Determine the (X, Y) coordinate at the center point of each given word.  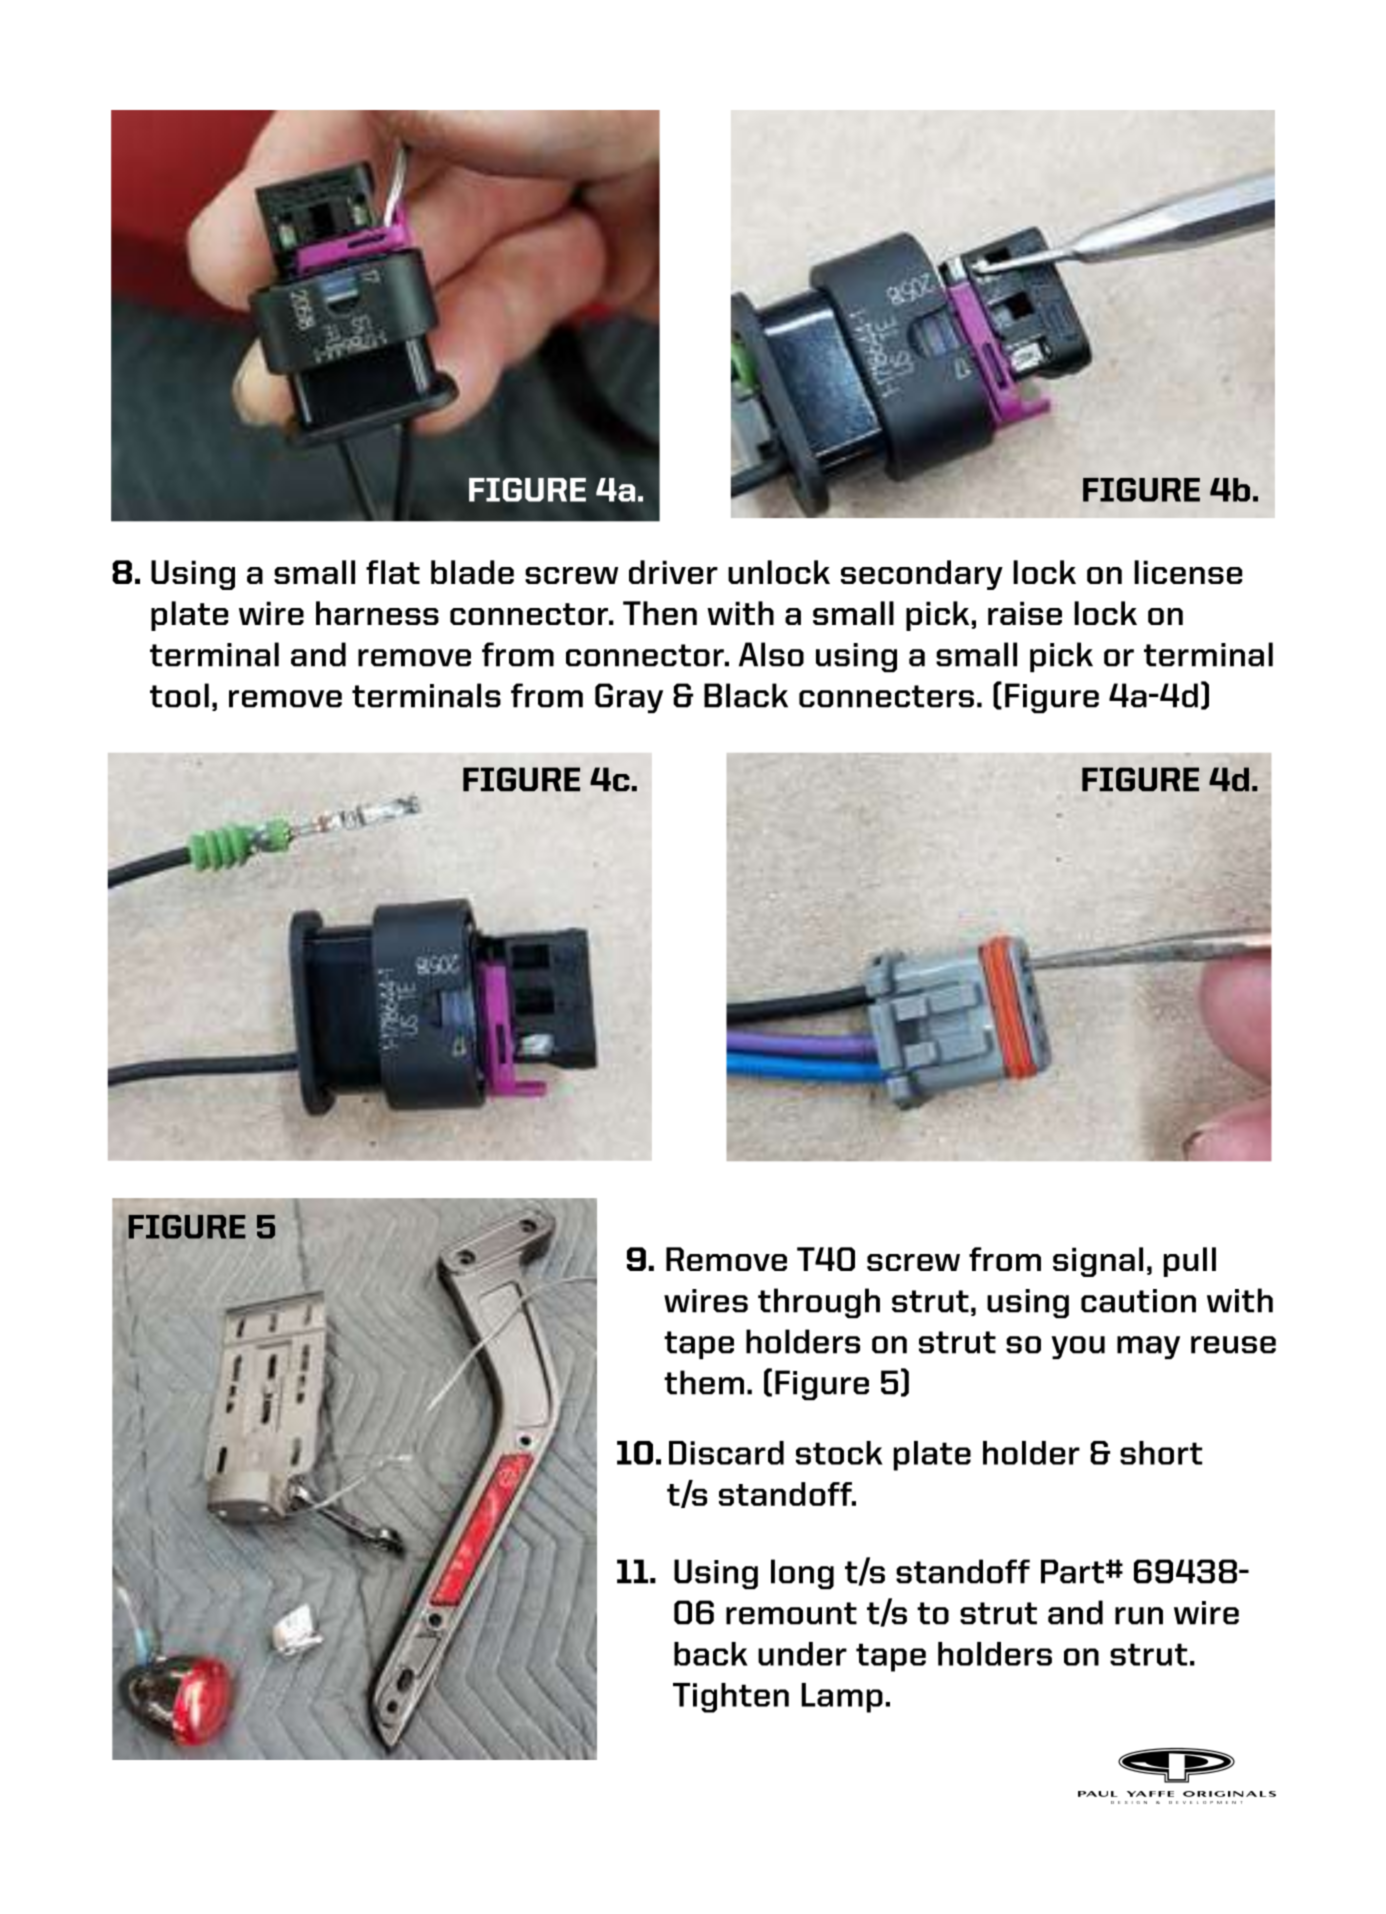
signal (1098, 1262)
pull (1190, 1262)
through (819, 1303)
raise (1025, 613)
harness (377, 613)
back (711, 1654)
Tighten (731, 1698)
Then (660, 613)
